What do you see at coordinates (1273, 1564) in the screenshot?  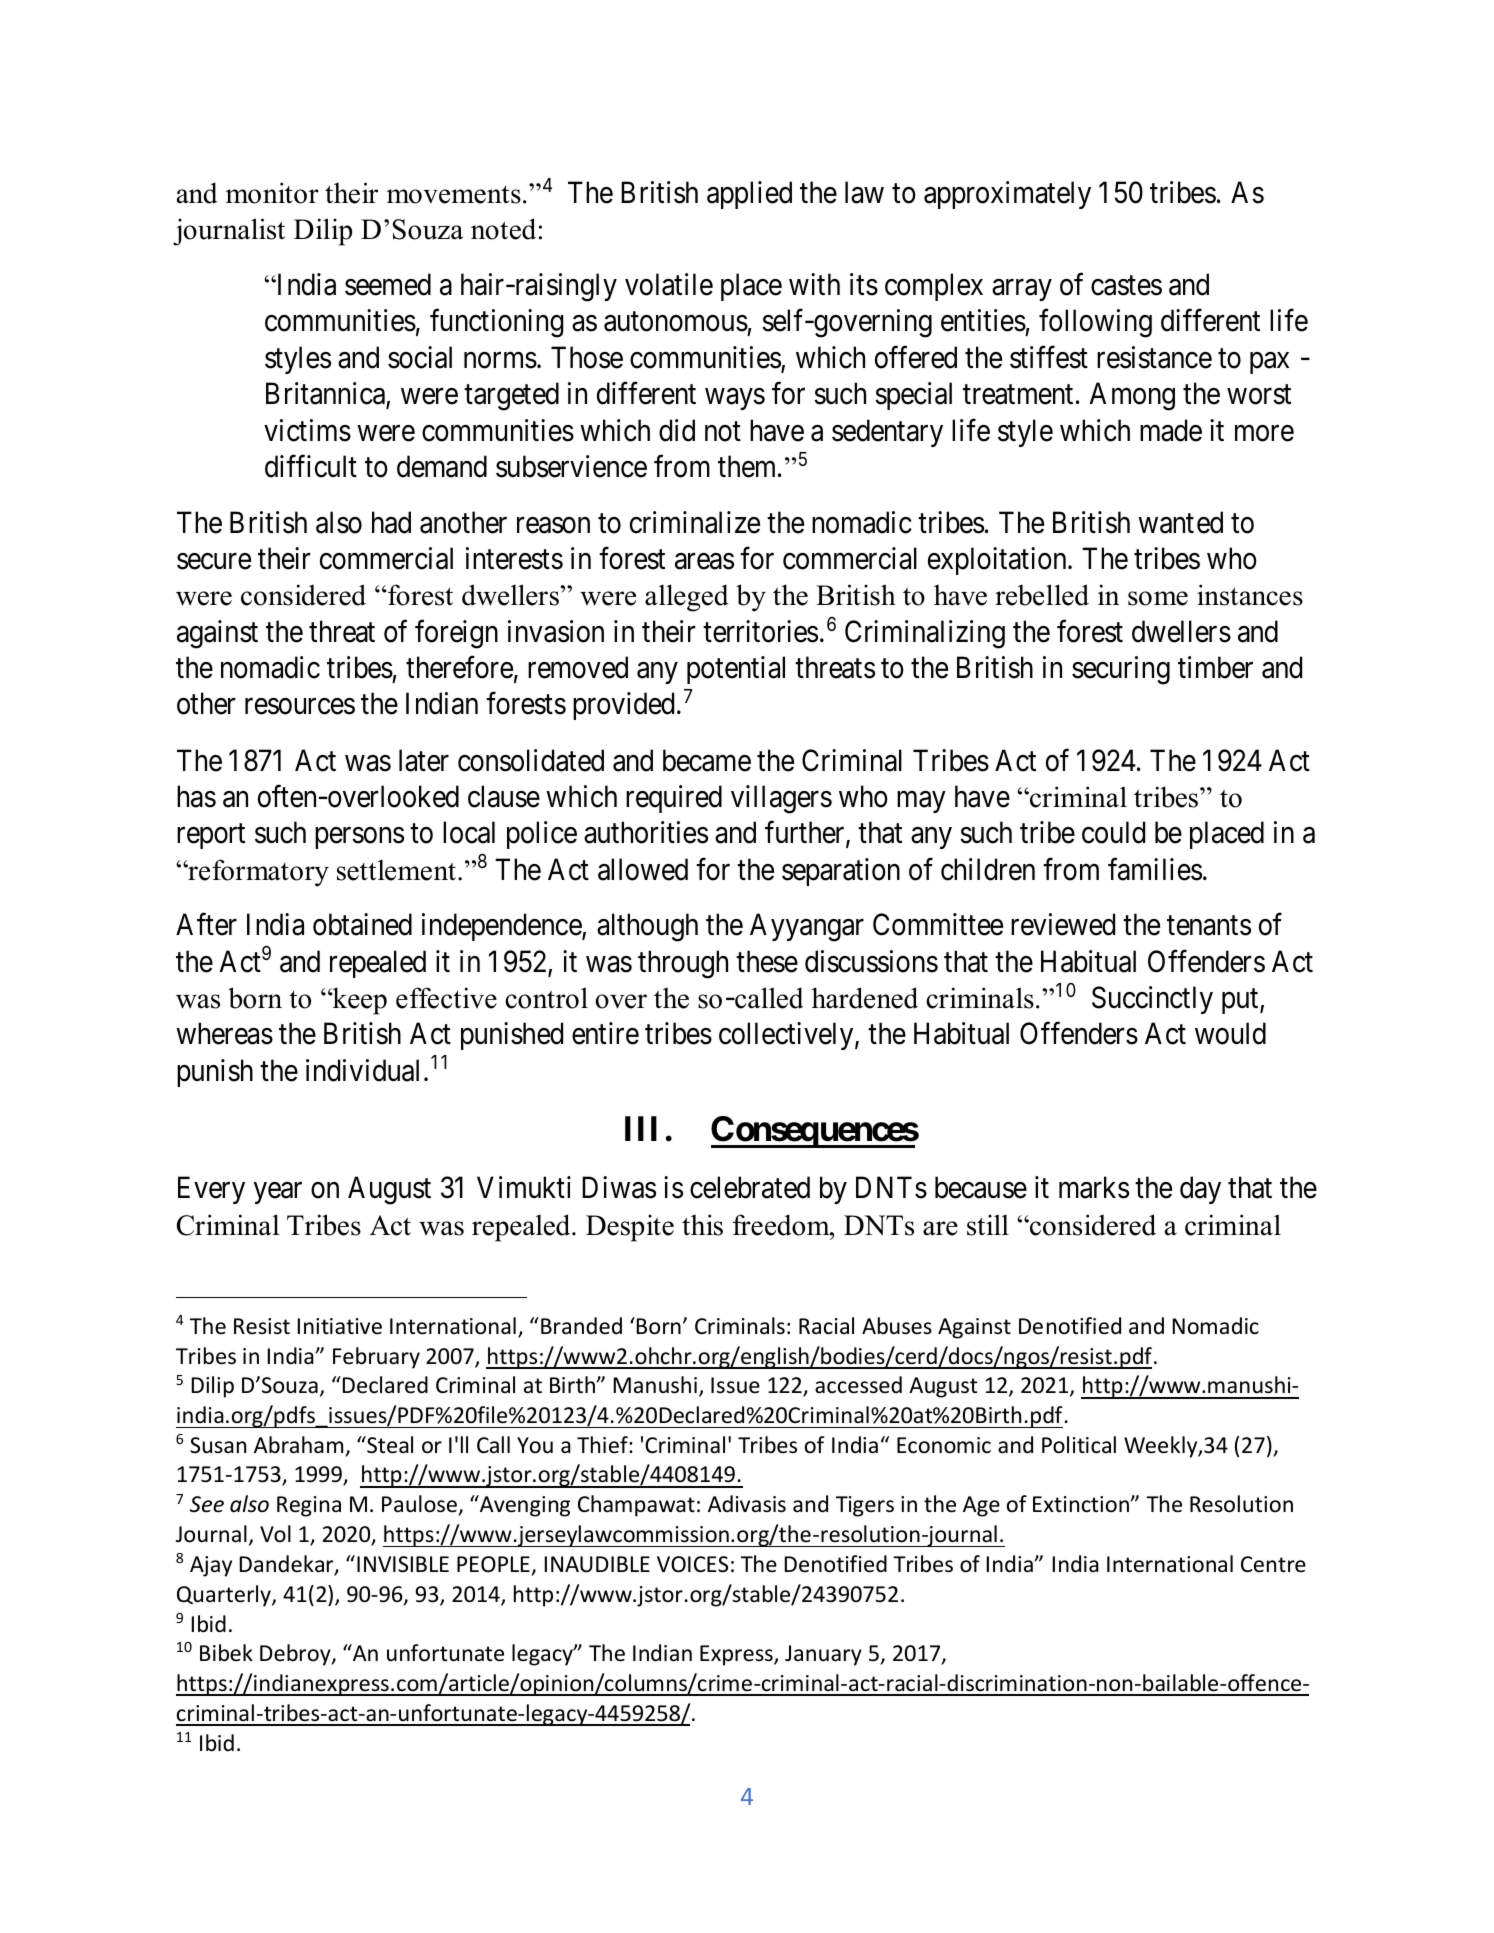 I see `Centre` at bounding box center [1273, 1564].
